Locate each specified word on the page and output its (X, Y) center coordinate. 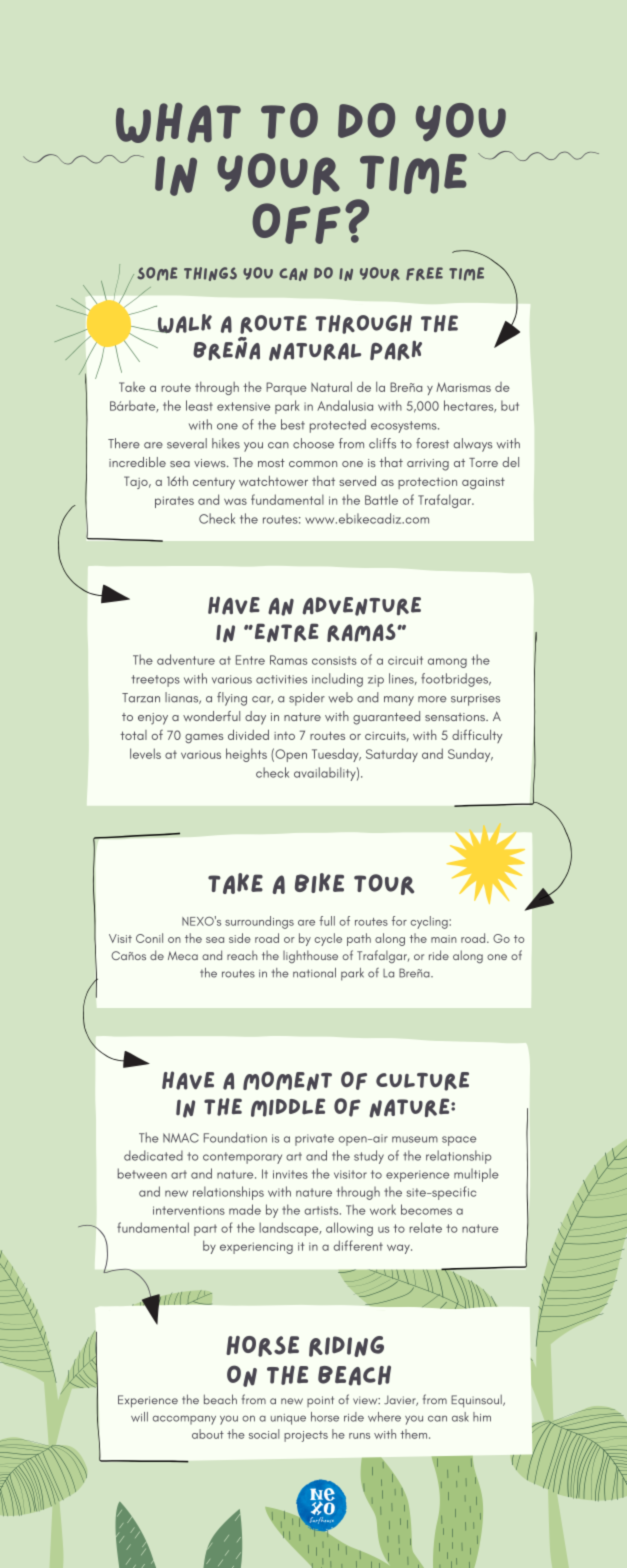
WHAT (178, 123)
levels (145, 753)
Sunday (470, 755)
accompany (184, 1420)
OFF (296, 223)
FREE (424, 274)
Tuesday (336, 755)
